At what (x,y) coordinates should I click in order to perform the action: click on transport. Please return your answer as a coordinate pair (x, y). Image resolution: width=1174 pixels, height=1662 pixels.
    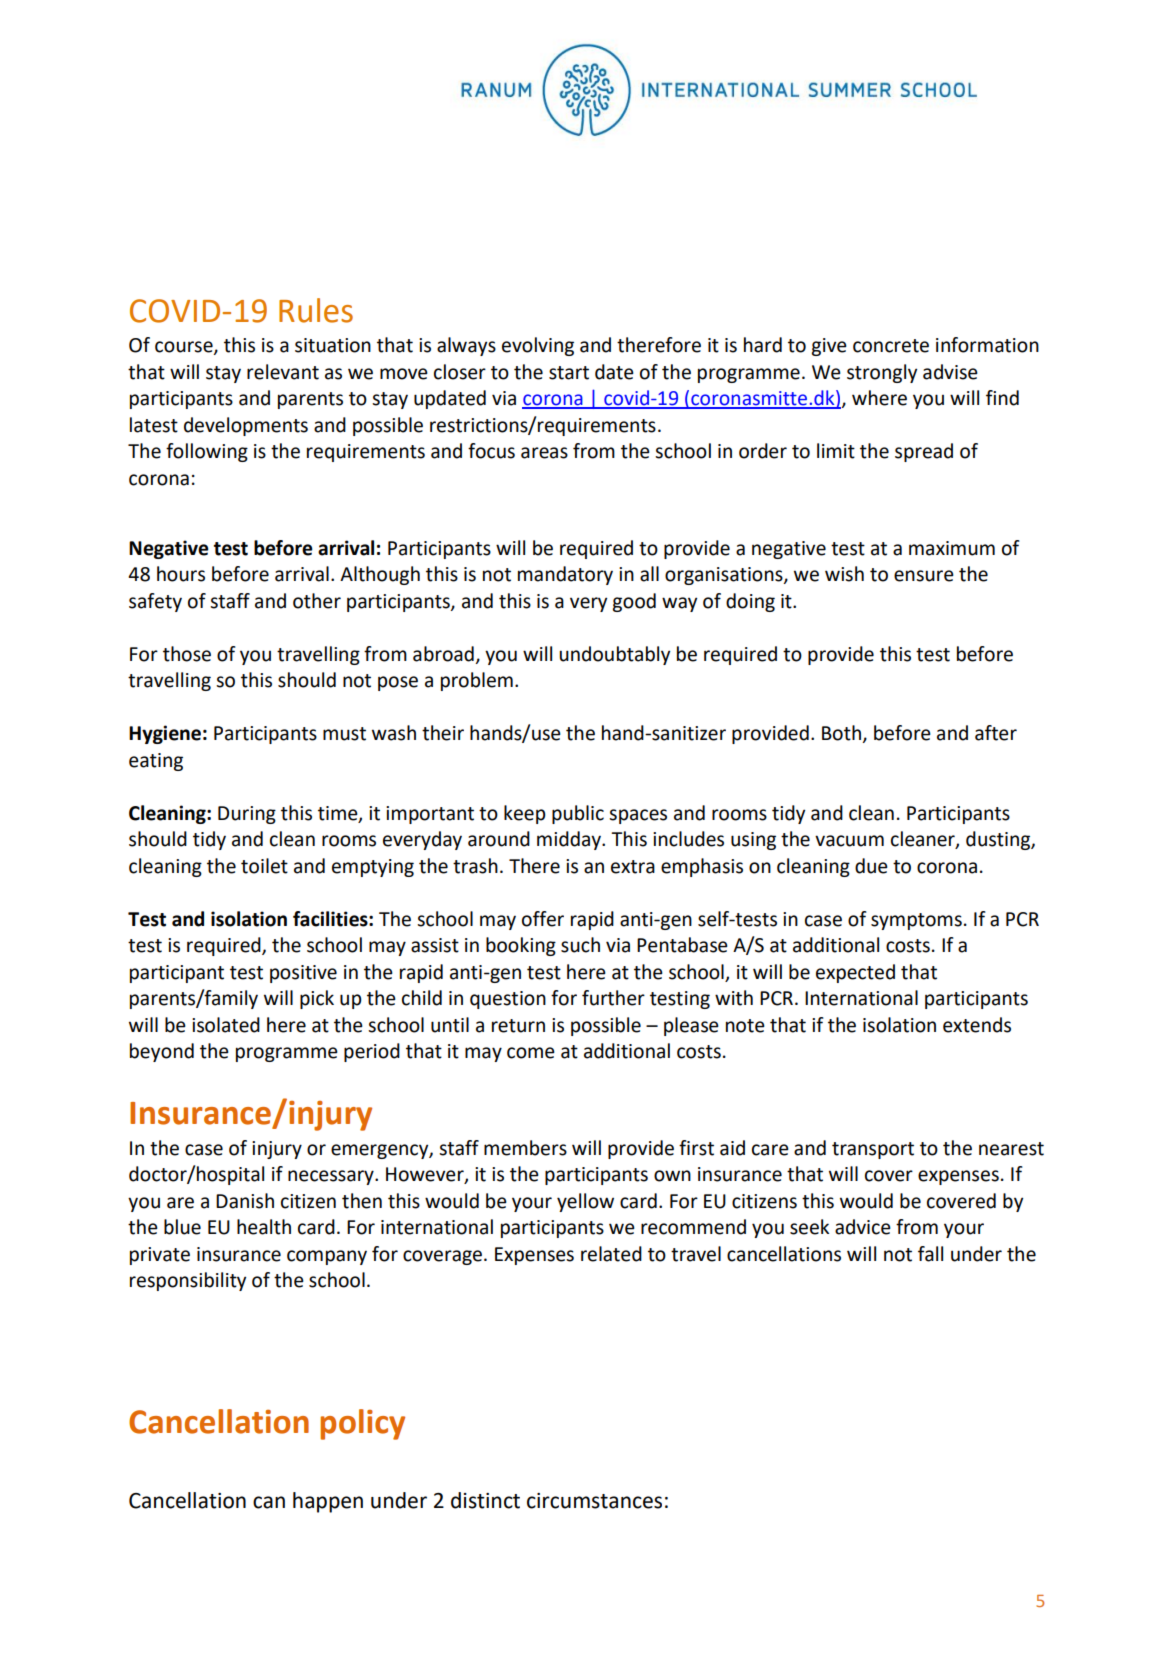
    Looking at the image, I should click on (873, 1150).
